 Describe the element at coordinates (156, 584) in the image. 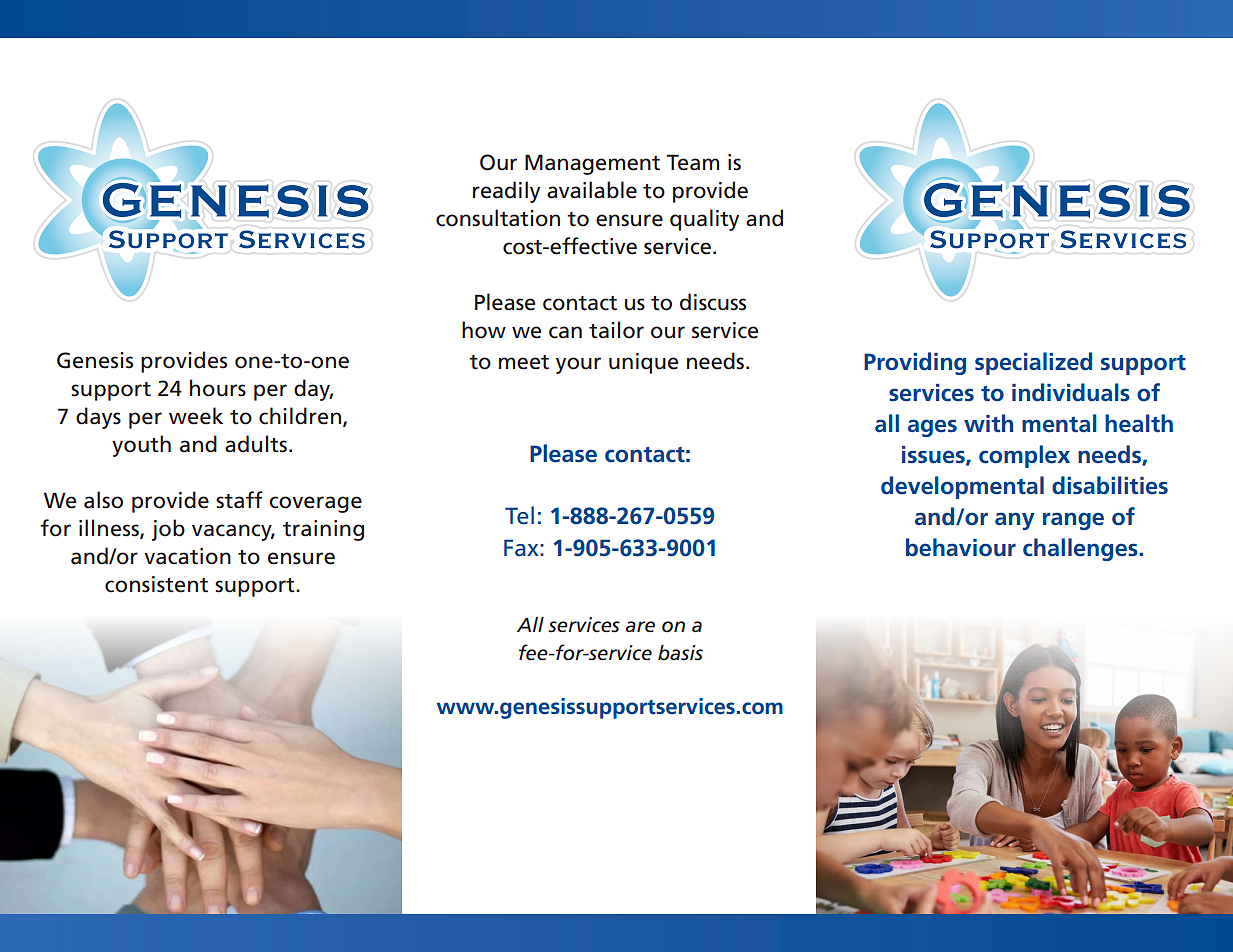

I see `consistent` at that location.
